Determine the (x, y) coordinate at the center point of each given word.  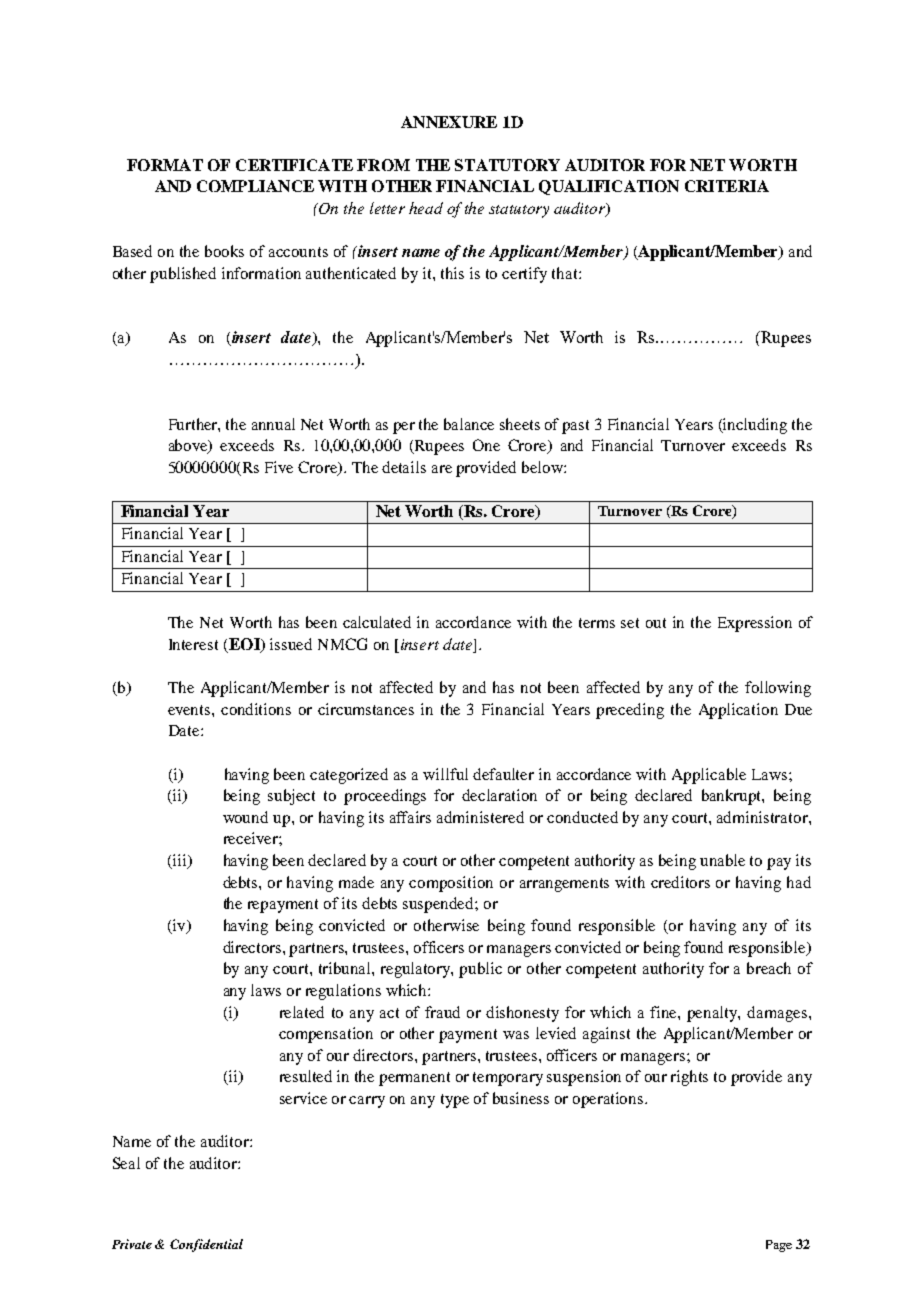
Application (738, 711)
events (190, 710)
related (302, 1012)
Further (194, 425)
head (426, 208)
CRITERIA (727, 186)
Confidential (206, 1245)
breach (769, 968)
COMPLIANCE (255, 186)
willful (445, 774)
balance (469, 424)
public (480, 970)
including (754, 426)
